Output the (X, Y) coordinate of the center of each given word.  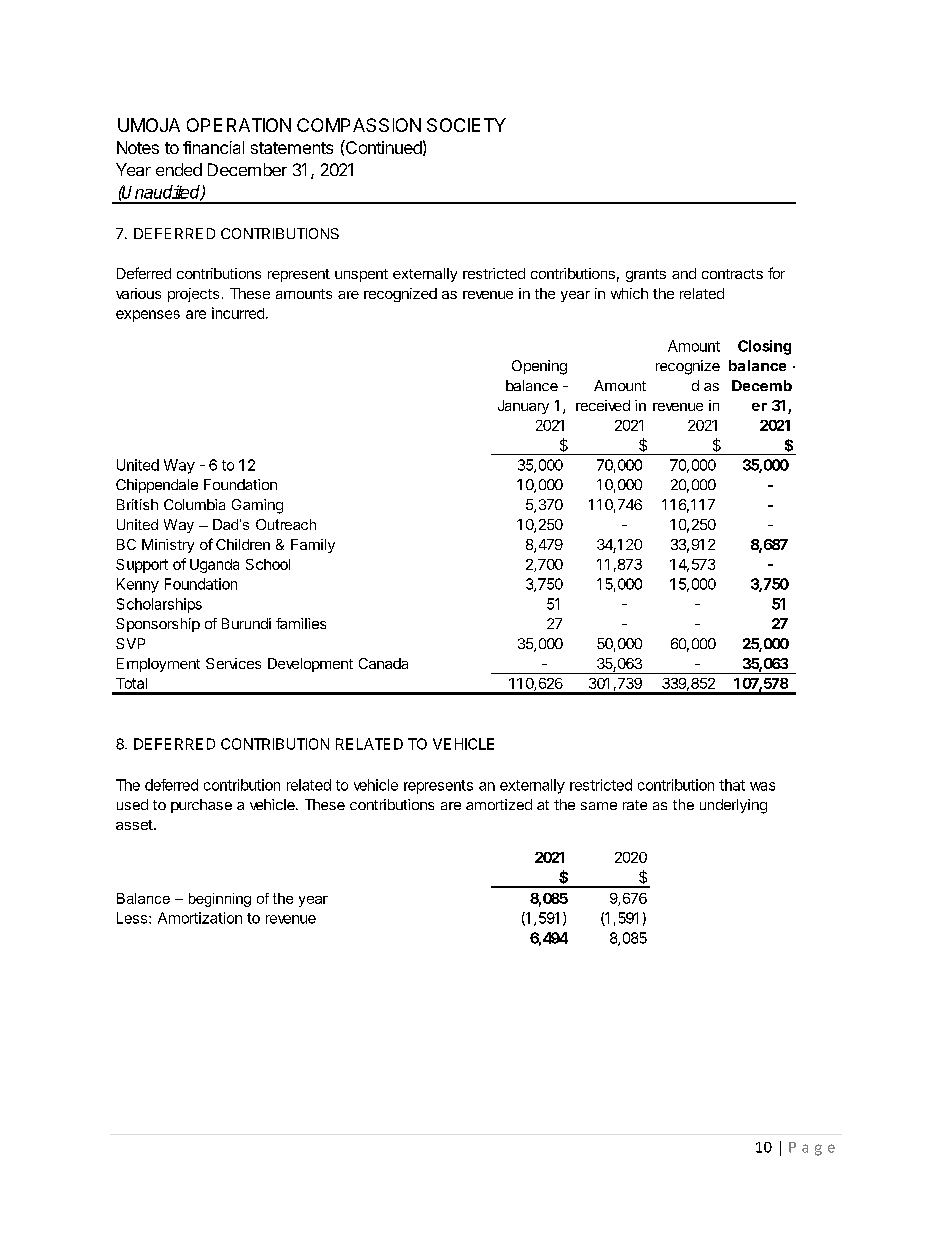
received (603, 405)
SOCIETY (466, 125)
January (523, 407)
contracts (732, 274)
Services (233, 663)
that (732, 785)
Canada (383, 663)
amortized (499, 804)
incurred (238, 313)
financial (213, 147)
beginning (220, 900)
